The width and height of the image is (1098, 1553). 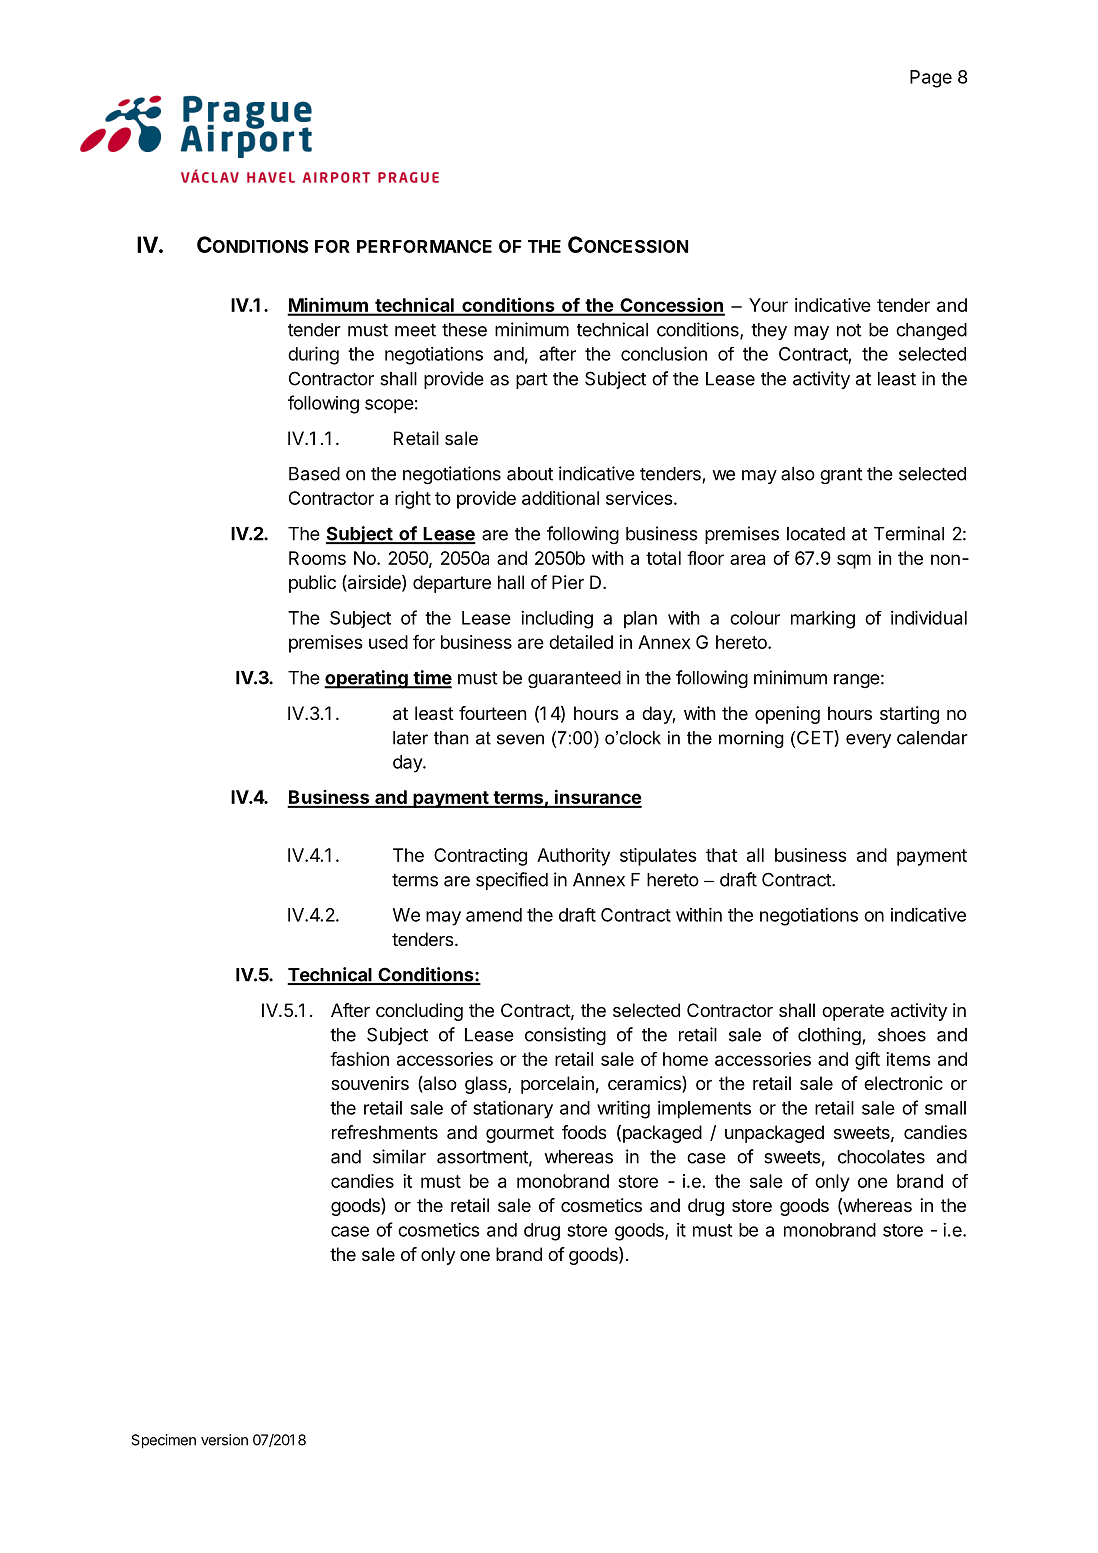 What do you see at coordinates (224, 1440) in the image?
I see `version` at bounding box center [224, 1440].
